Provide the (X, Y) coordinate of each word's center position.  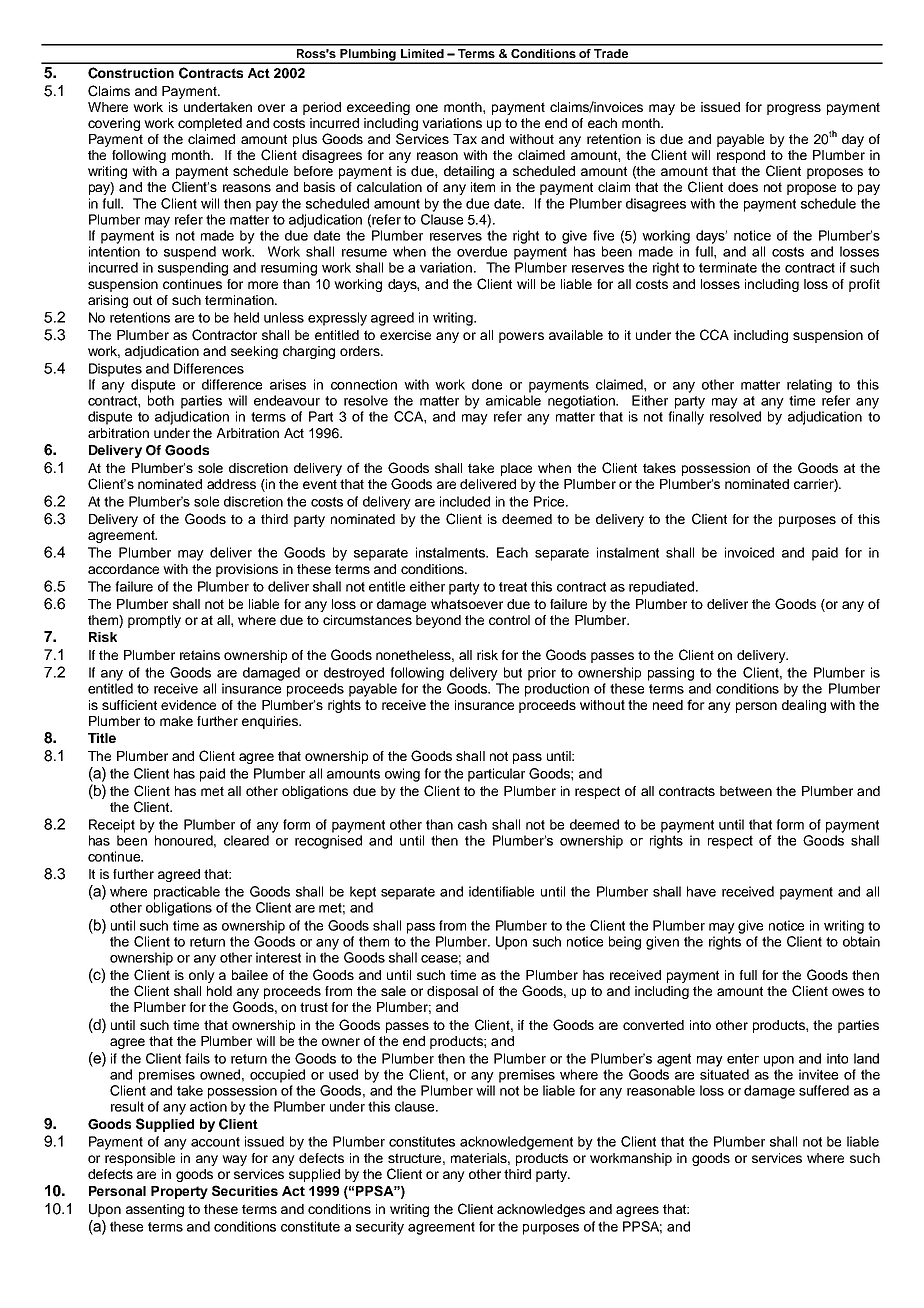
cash (472, 824)
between (746, 791)
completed (210, 124)
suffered (824, 1090)
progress (794, 109)
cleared (246, 840)
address (231, 484)
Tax (465, 139)
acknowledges (541, 1210)
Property (179, 1192)
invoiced (749, 552)
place (516, 469)
